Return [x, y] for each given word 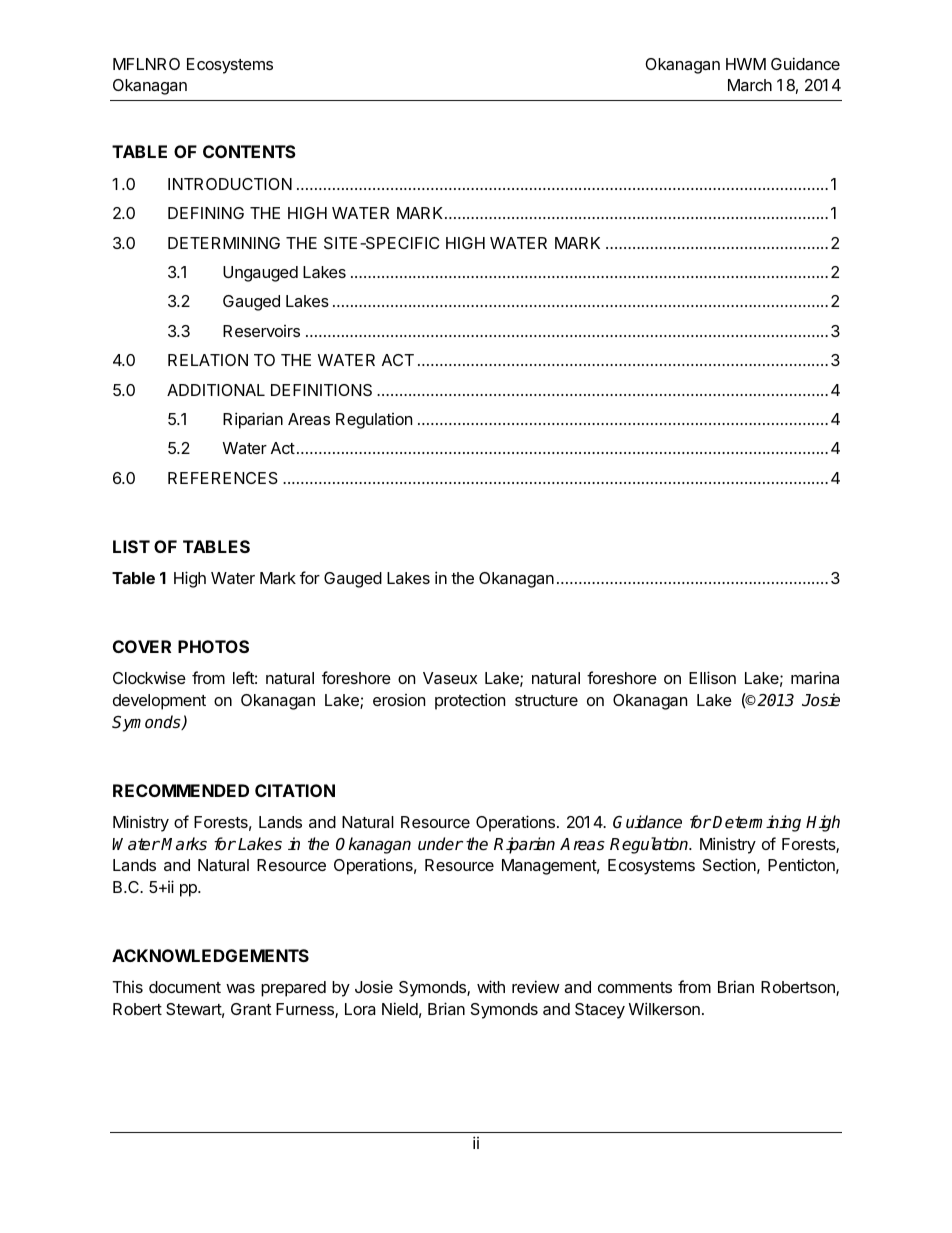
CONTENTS [249, 151]
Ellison [712, 677]
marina [815, 677]
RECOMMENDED [181, 790]
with [491, 986]
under [440, 843]
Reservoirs [261, 331]
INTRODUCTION [230, 184]
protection [470, 701]
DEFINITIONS [321, 390]
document [185, 987]
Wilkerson [664, 1008]
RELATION [208, 360]
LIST [131, 546]
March [750, 85]
